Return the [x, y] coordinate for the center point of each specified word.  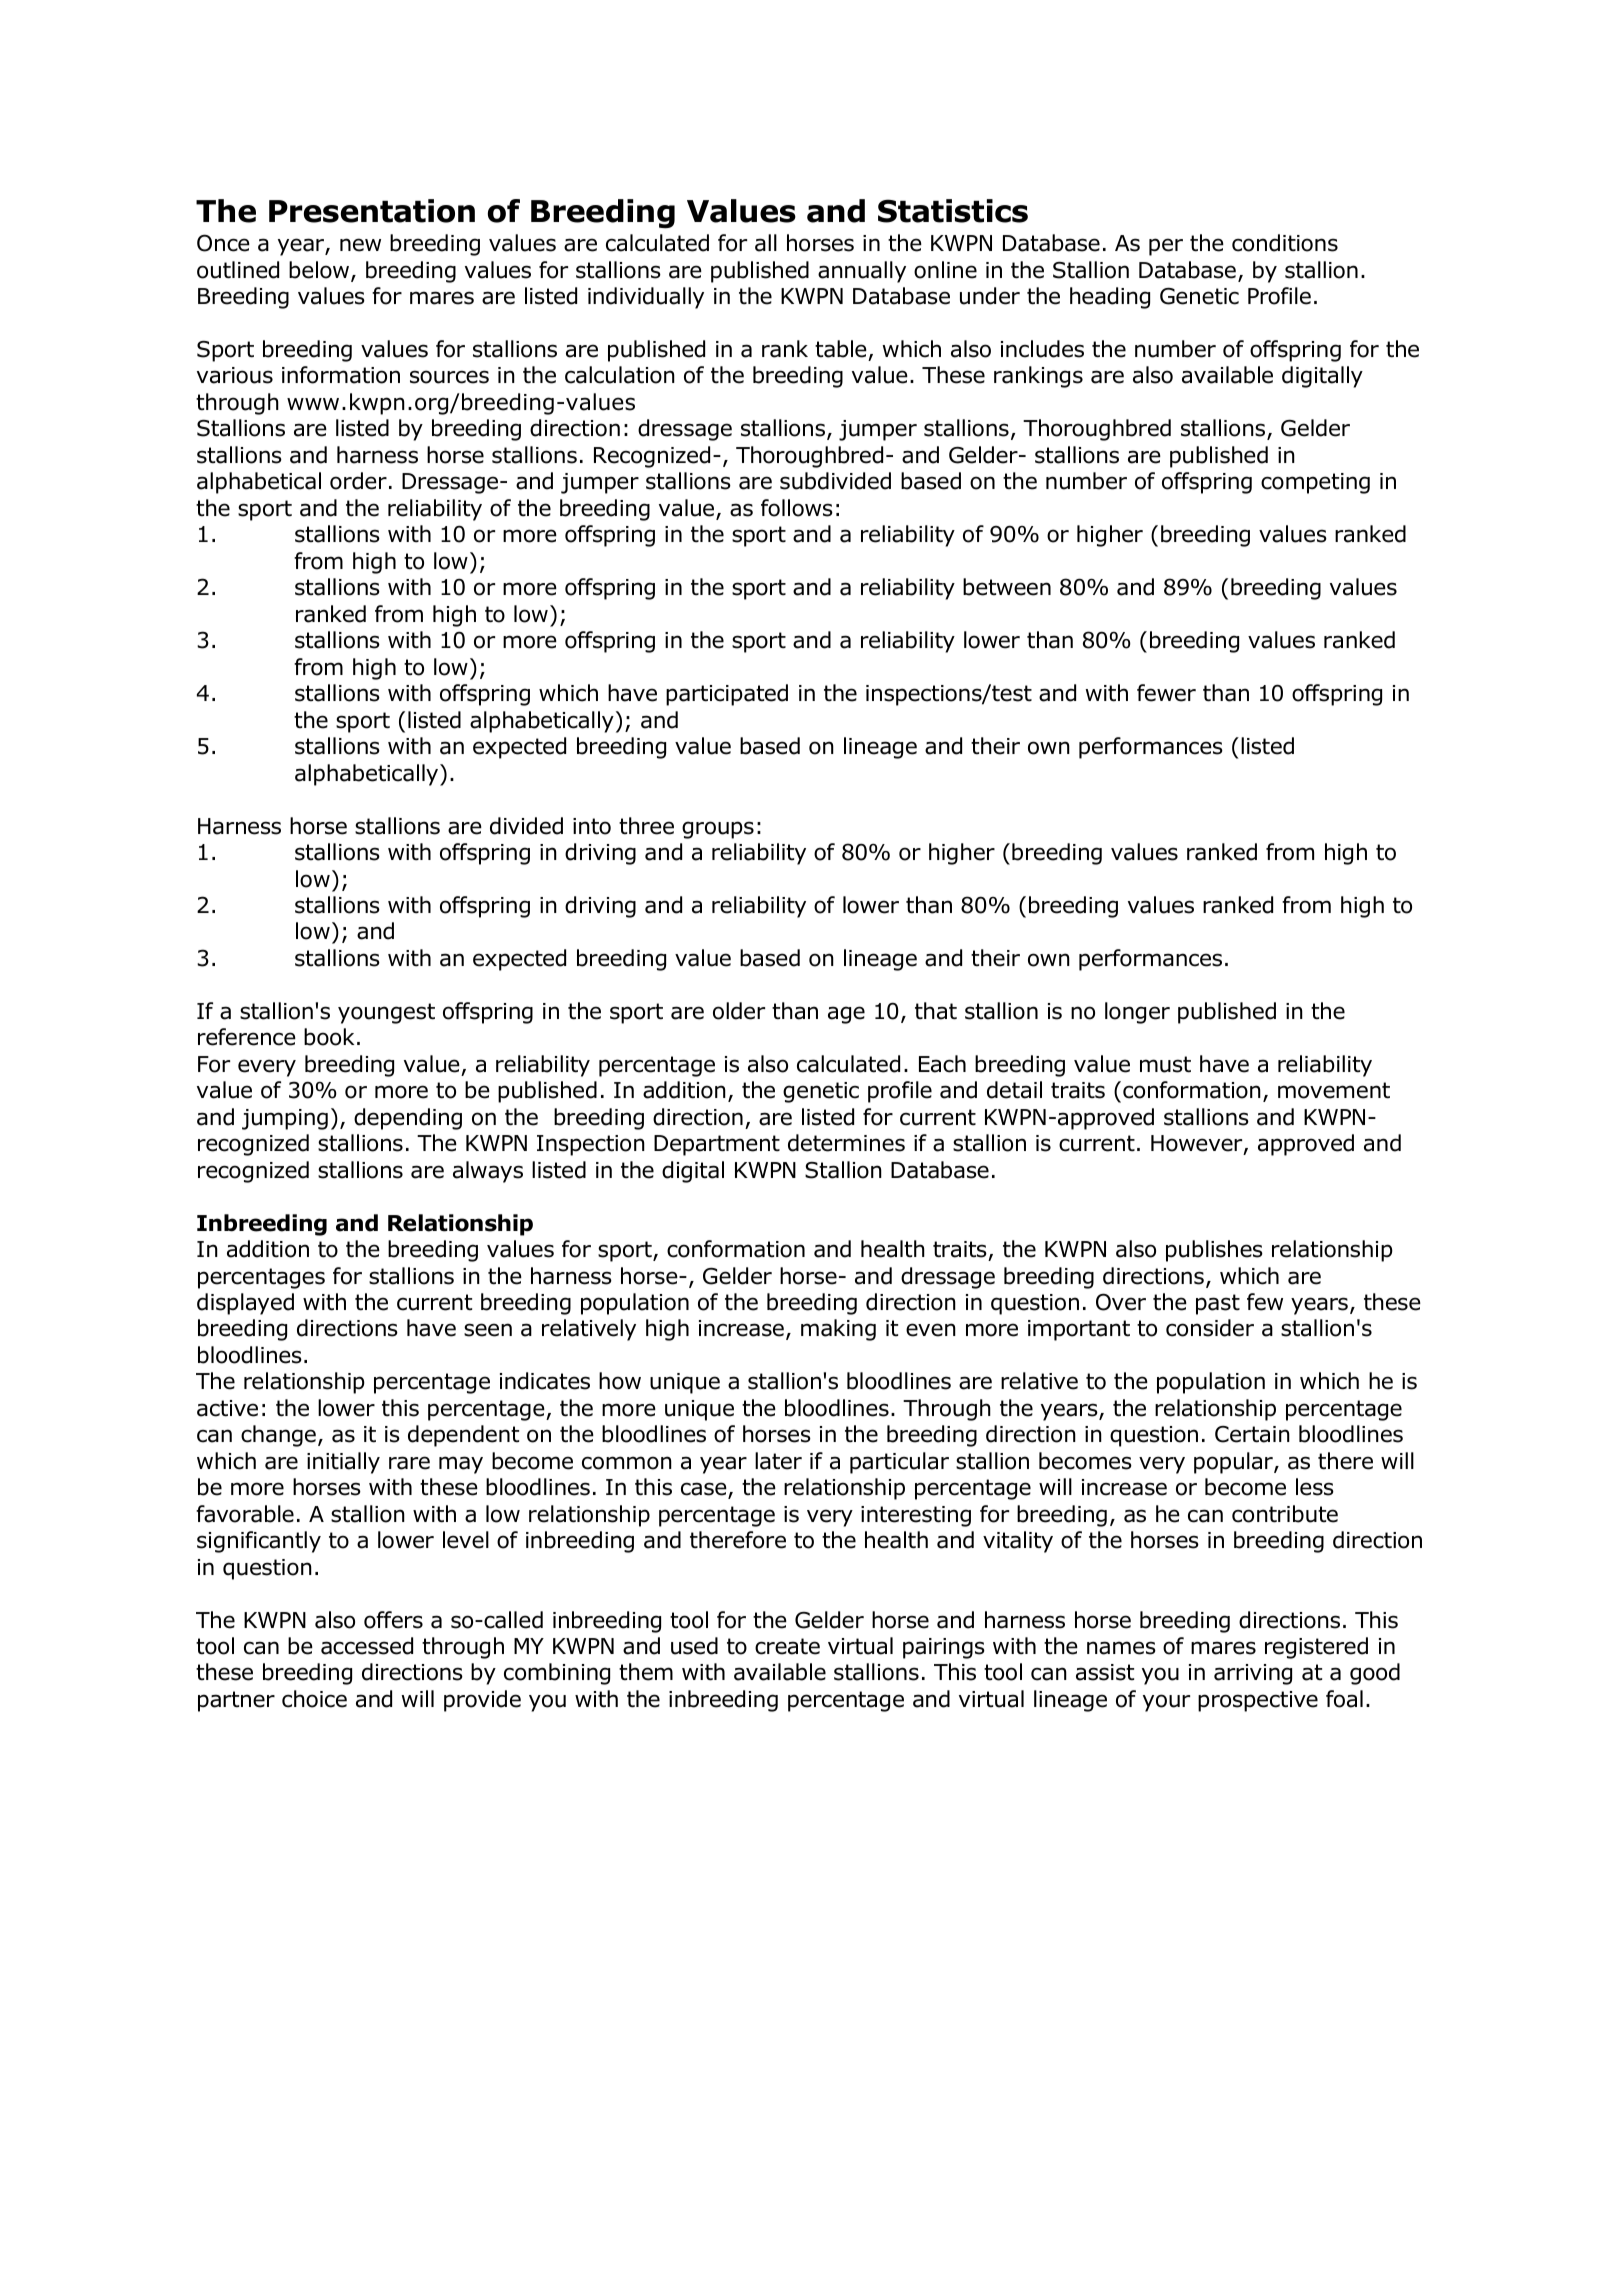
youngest [386, 1013]
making [838, 1330]
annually [862, 272]
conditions [1285, 243]
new [360, 245]
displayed [245, 1304]
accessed [367, 1646]
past [1218, 1304]
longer [1137, 1013]
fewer [1166, 693]
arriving [1253, 1674]
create [787, 1646]
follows [797, 508]
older [739, 1011]
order [358, 481]
